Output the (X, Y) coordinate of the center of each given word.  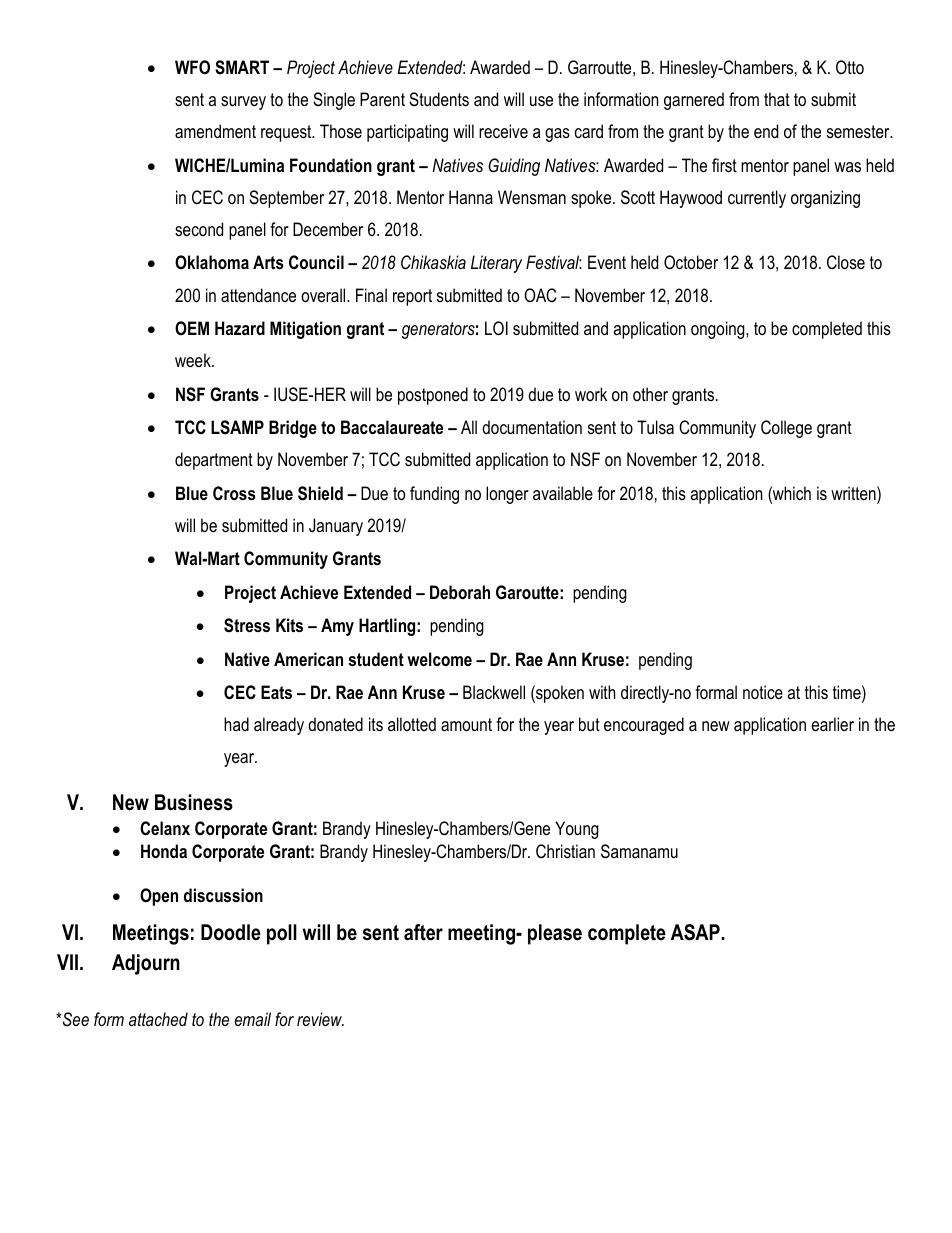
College (786, 429)
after (423, 932)
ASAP (696, 932)
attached (158, 1019)
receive (503, 131)
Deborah (460, 592)
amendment (215, 131)
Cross (234, 493)
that (777, 99)
